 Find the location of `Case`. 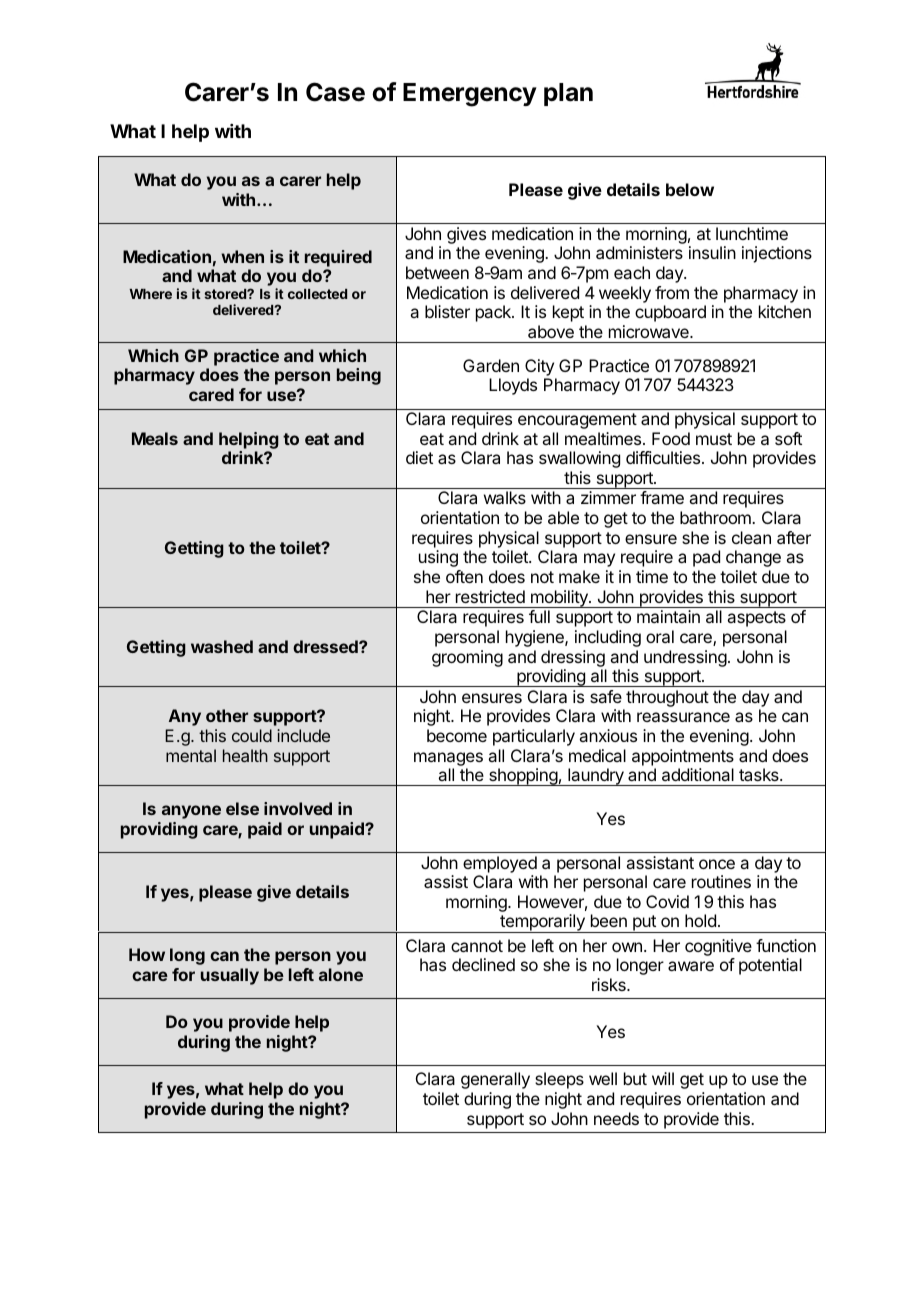

Case is located at coordinates (335, 92).
